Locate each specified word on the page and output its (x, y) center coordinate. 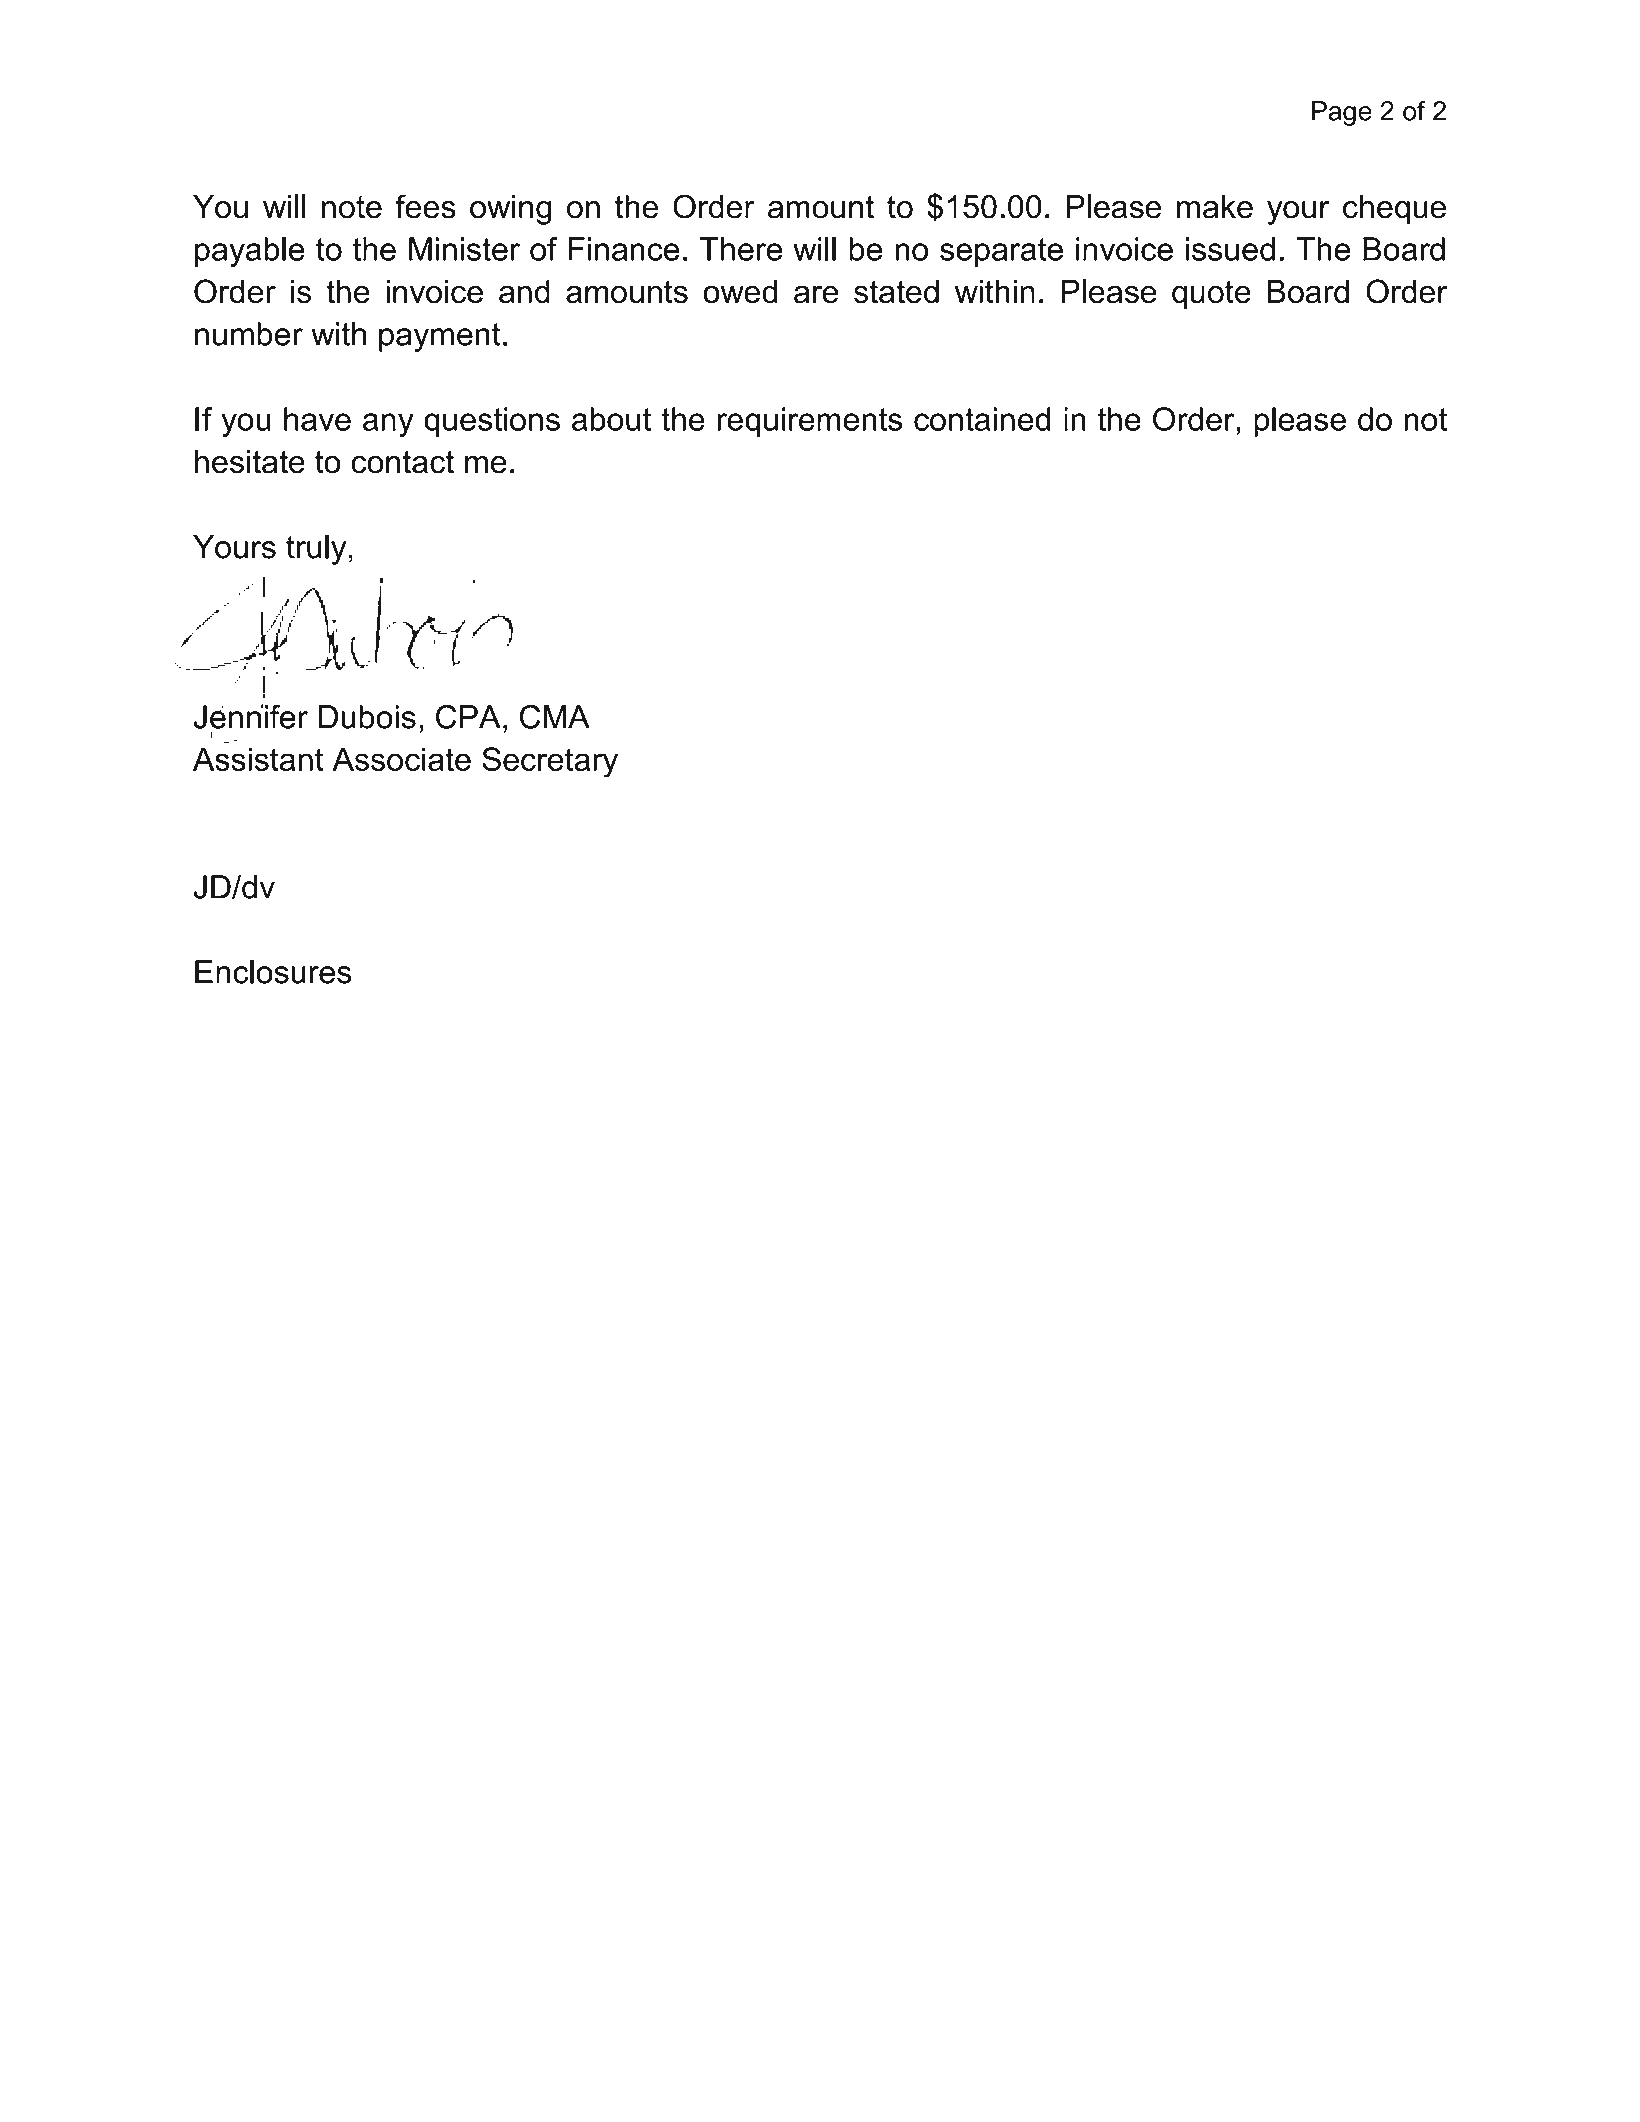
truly (316, 550)
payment (440, 337)
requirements (810, 422)
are (816, 294)
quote (1211, 295)
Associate (401, 759)
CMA (555, 716)
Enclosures (273, 972)
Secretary (550, 762)
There (741, 249)
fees (425, 206)
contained (982, 419)
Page (1342, 113)
